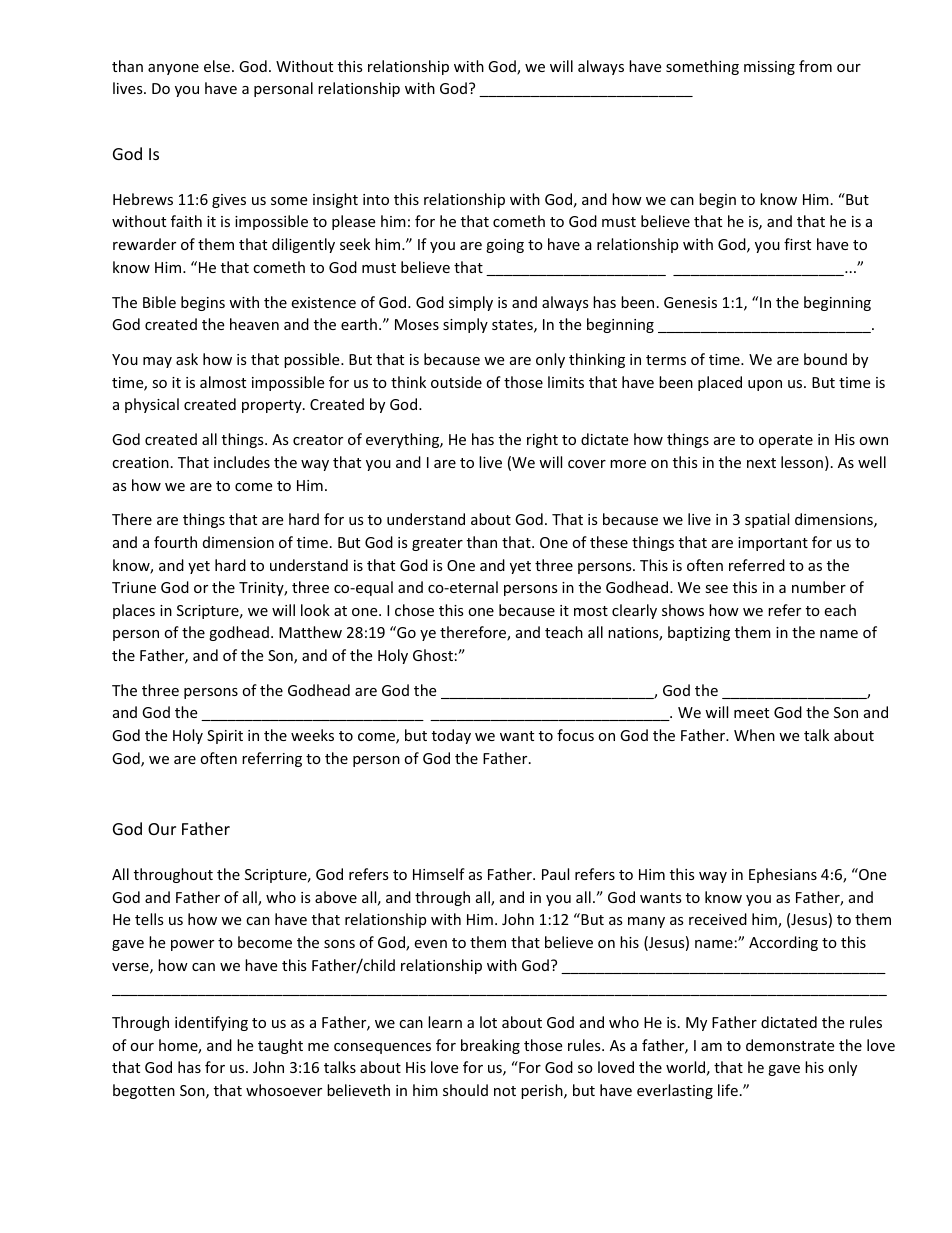 Image resolution: width=952 pixels, height=1233 pixels. What do you see at coordinates (211, 1023) in the page?
I see `identifying` at bounding box center [211, 1023].
